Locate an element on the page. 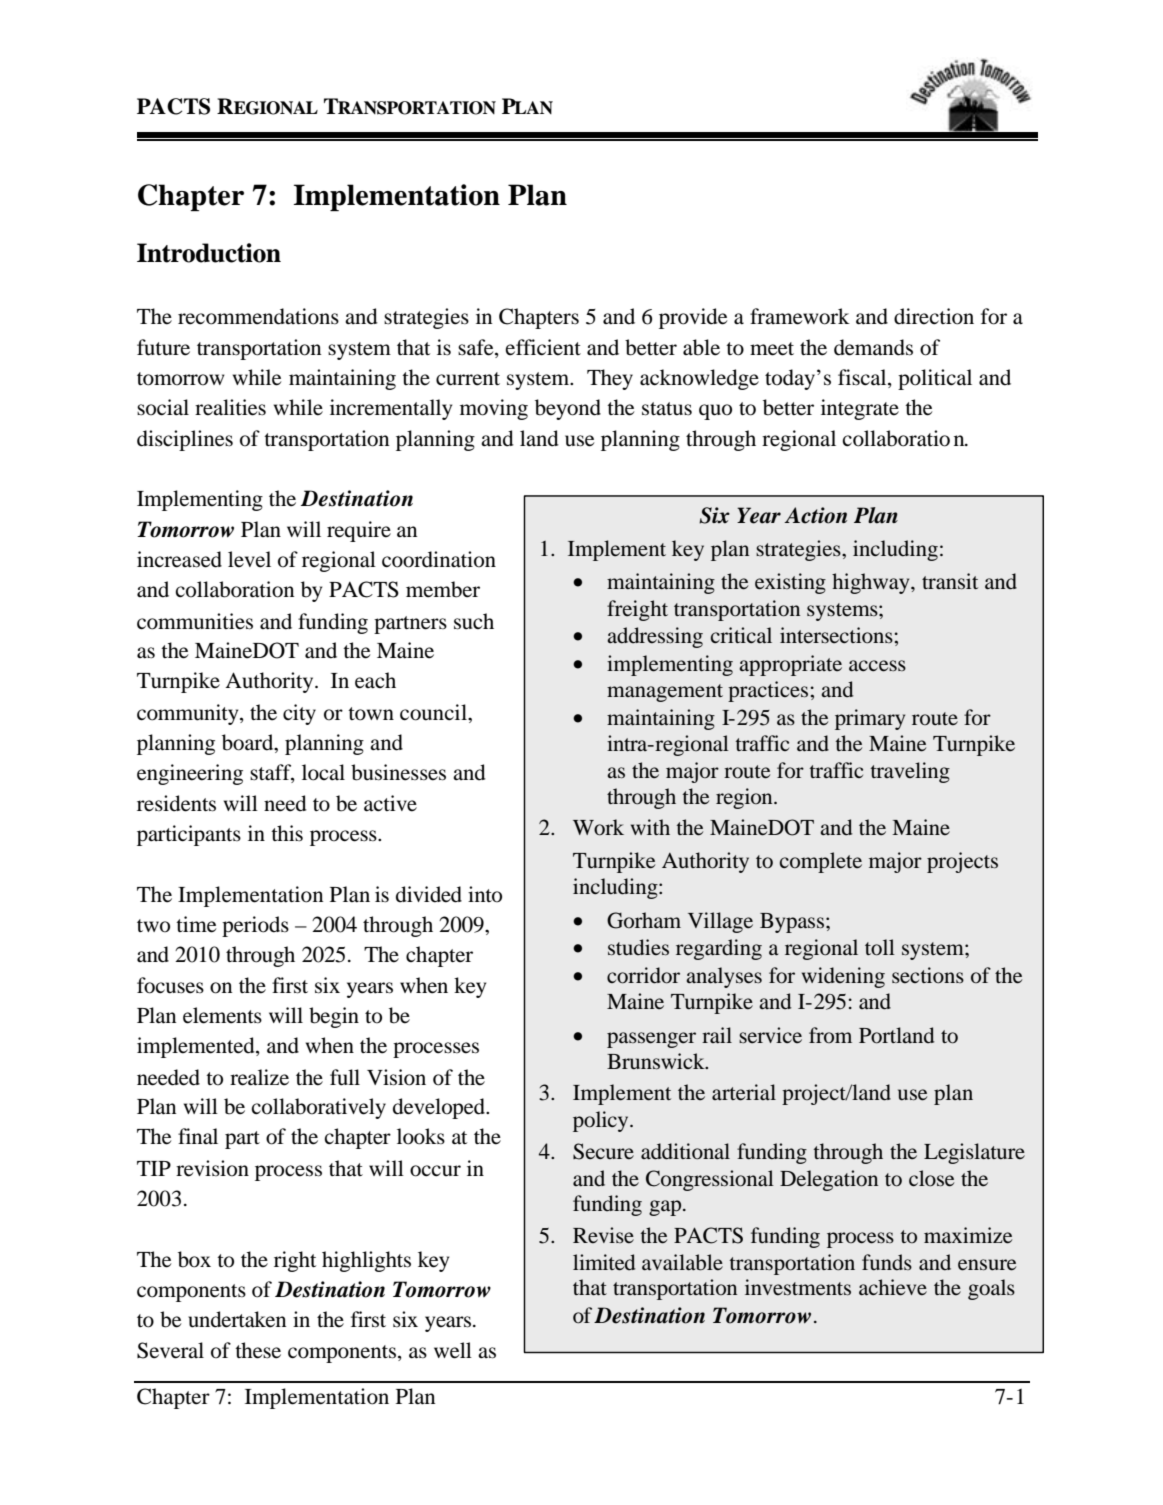 The width and height of the document is (1163, 1505). corridor is located at coordinates (643, 975).
